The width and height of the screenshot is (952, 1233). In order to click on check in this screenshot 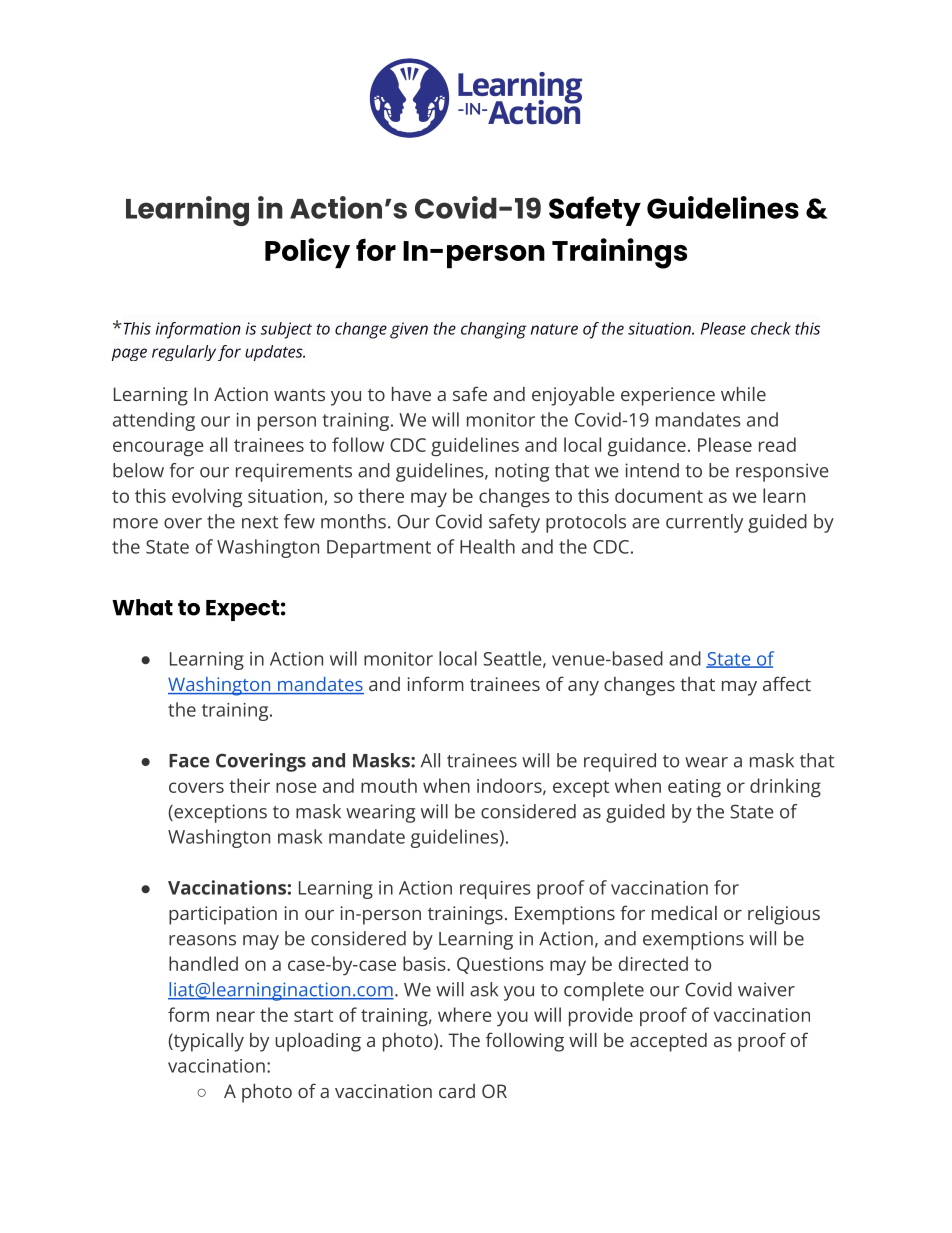, I will do `click(771, 328)`.
